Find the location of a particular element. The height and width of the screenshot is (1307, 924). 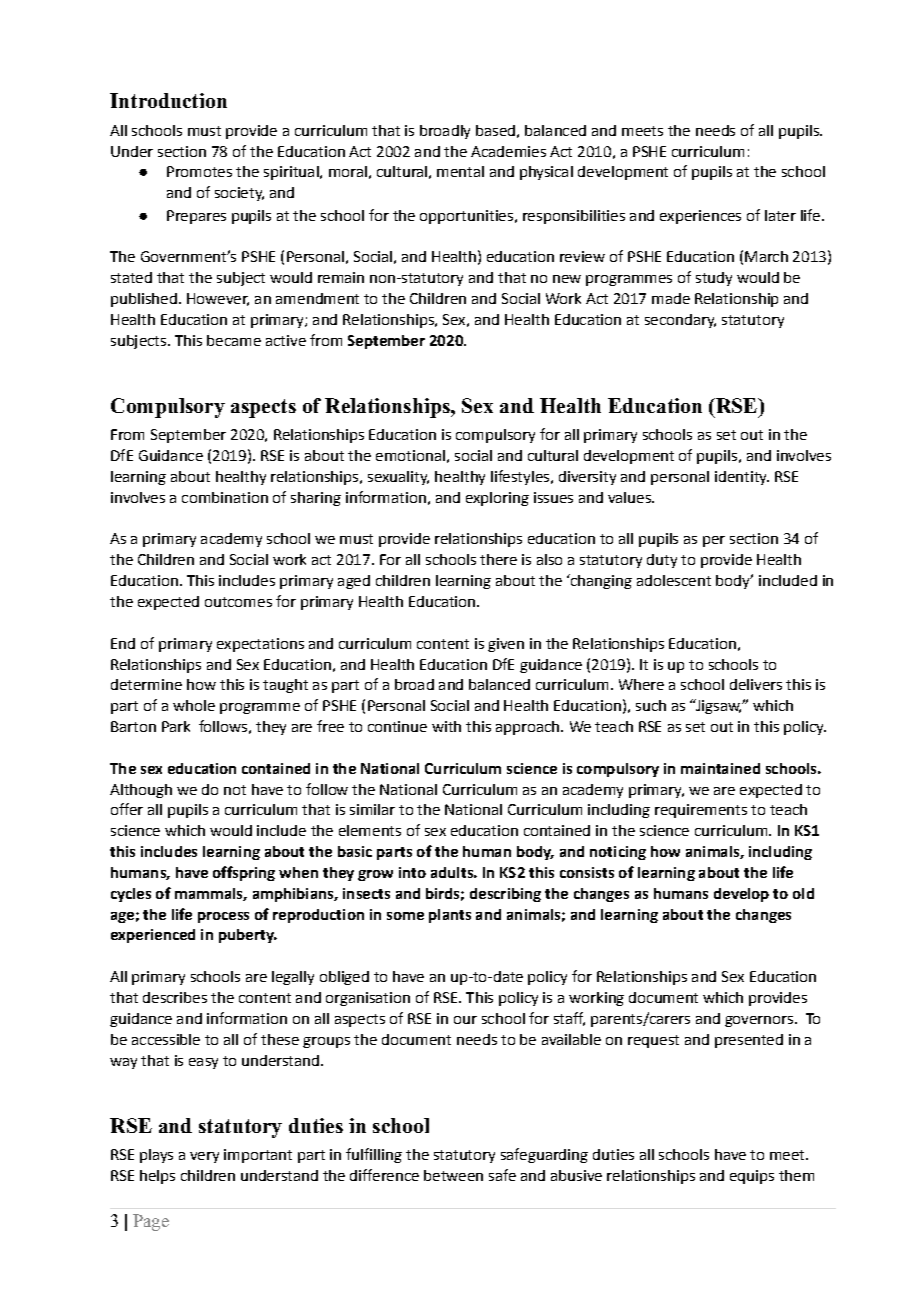

experiences is located at coordinates (700, 217).
